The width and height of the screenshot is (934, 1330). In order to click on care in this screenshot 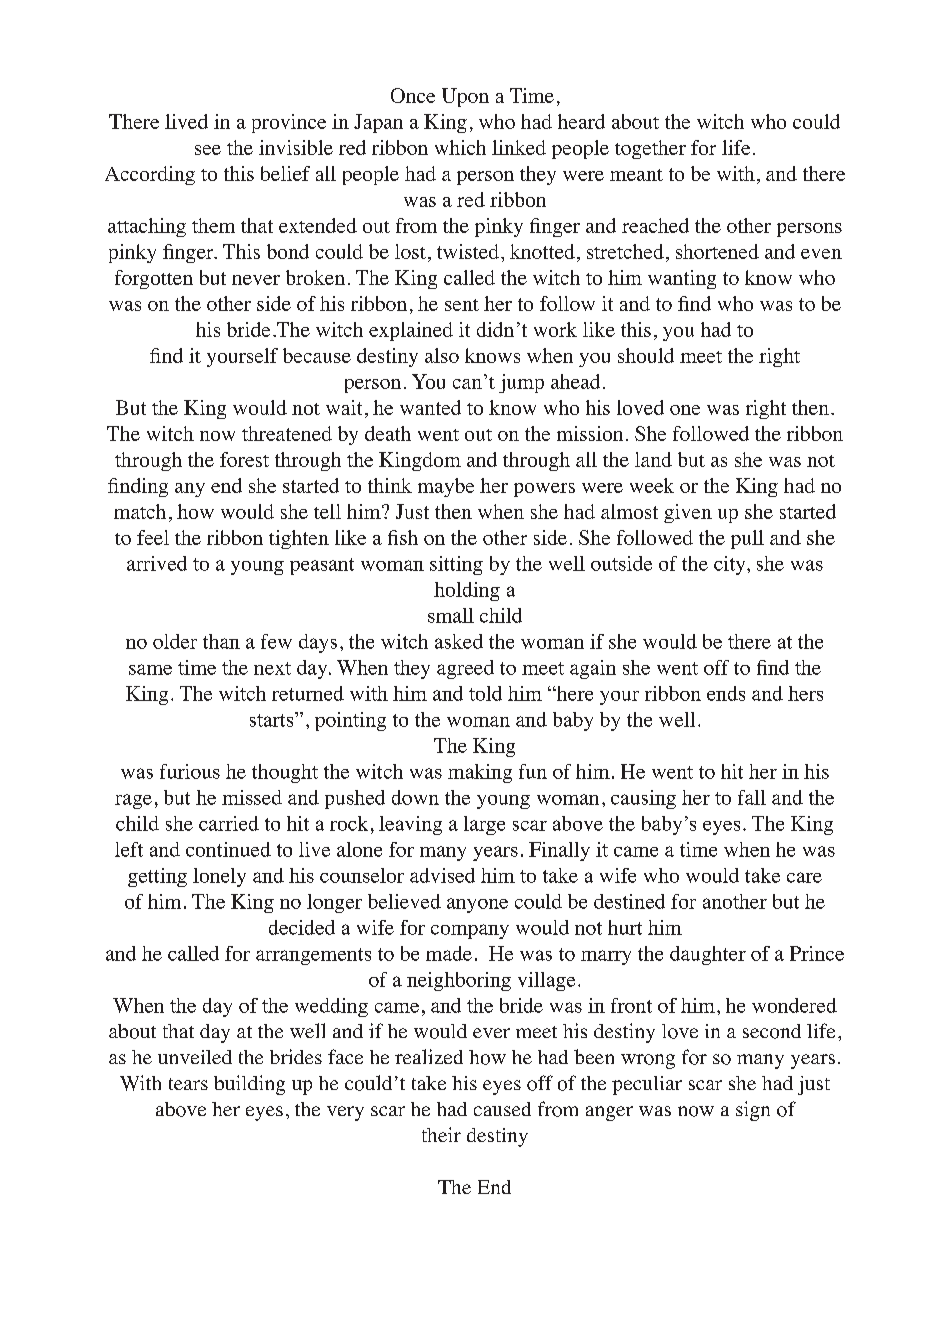, I will do `click(804, 877)`.
